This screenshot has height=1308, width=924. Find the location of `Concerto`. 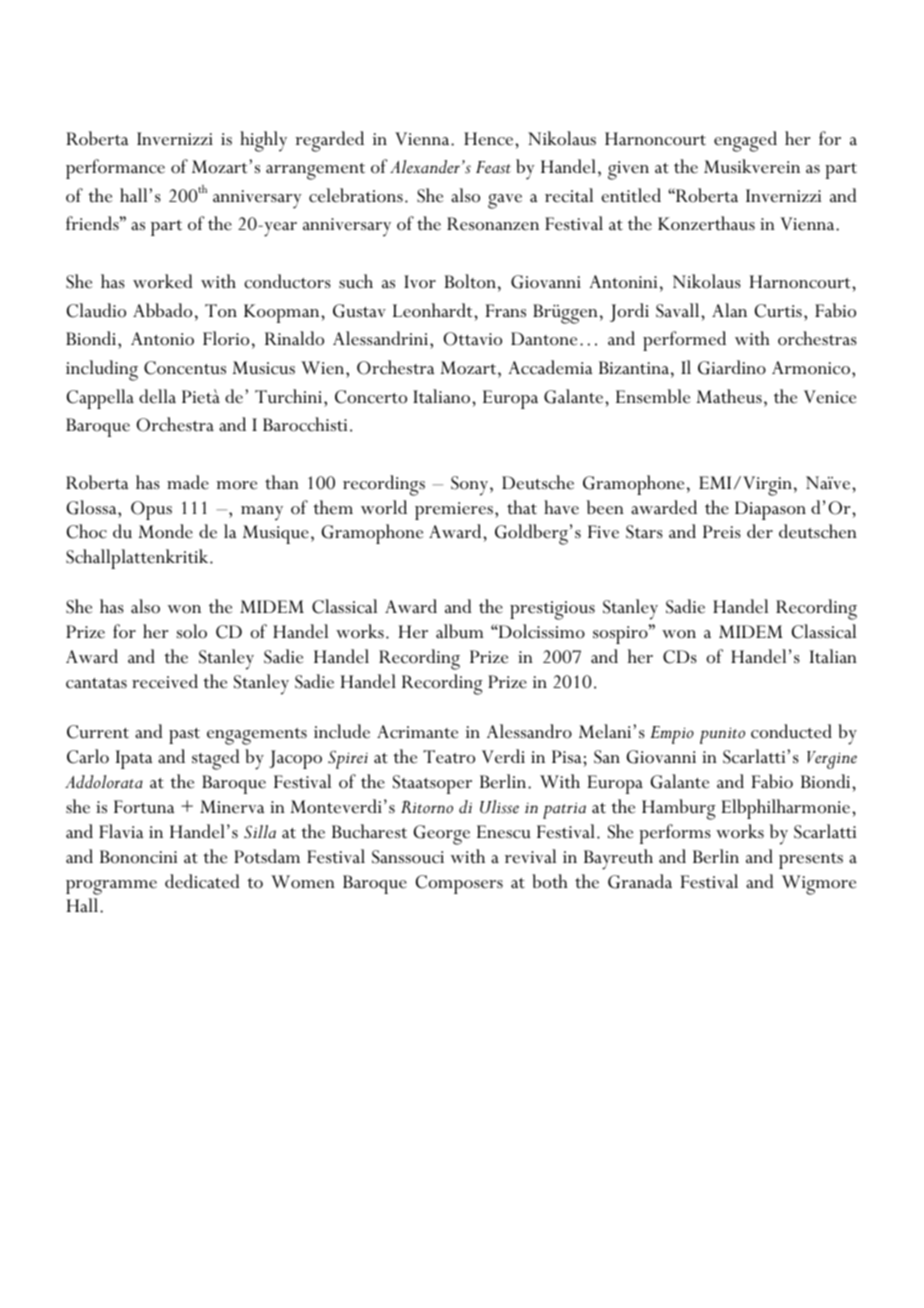

Concerto is located at coordinates (371, 397).
